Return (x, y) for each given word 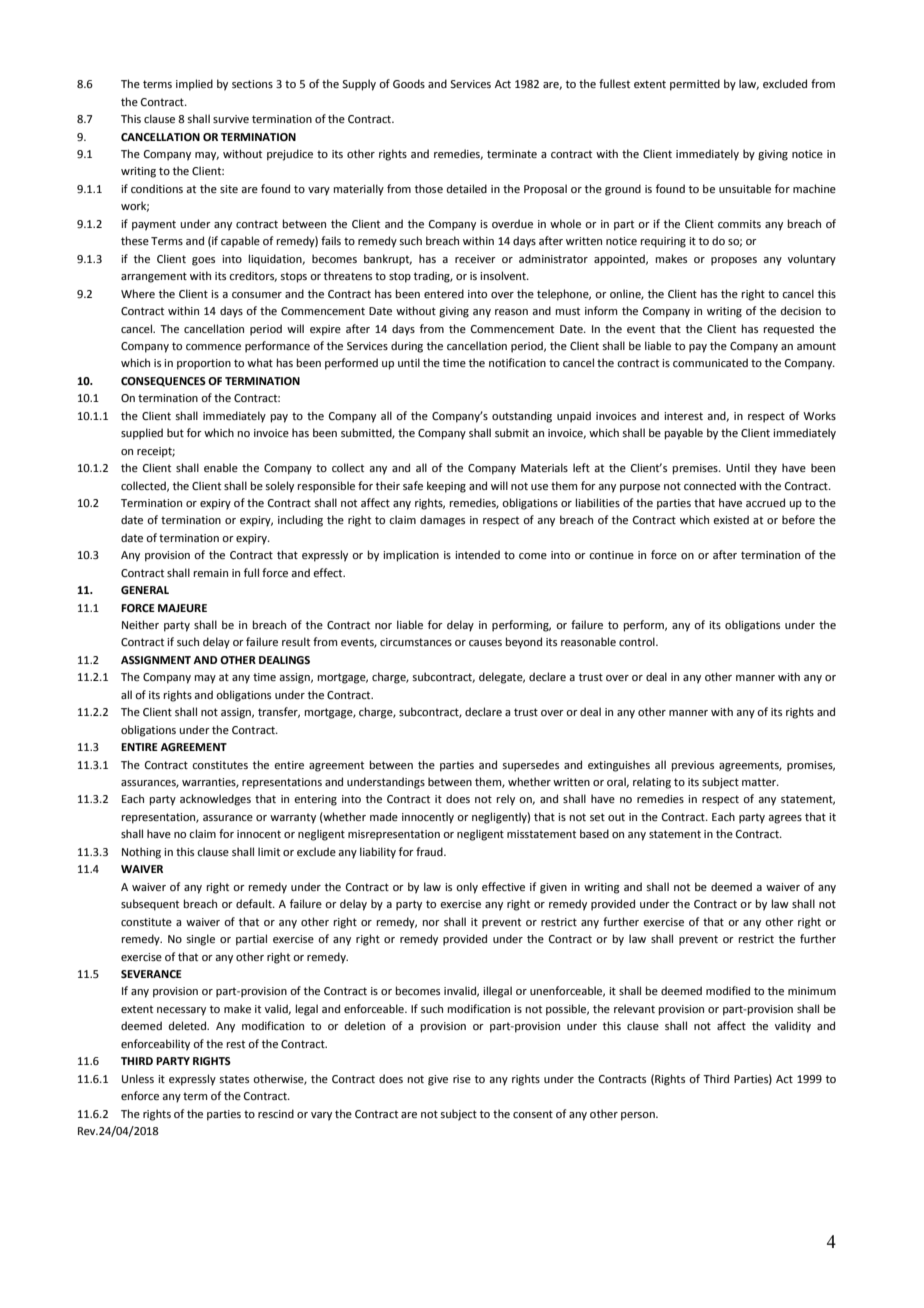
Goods (409, 83)
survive (231, 119)
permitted (695, 85)
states (234, 1079)
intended (477, 554)
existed (731, 519)
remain (211, 573)
